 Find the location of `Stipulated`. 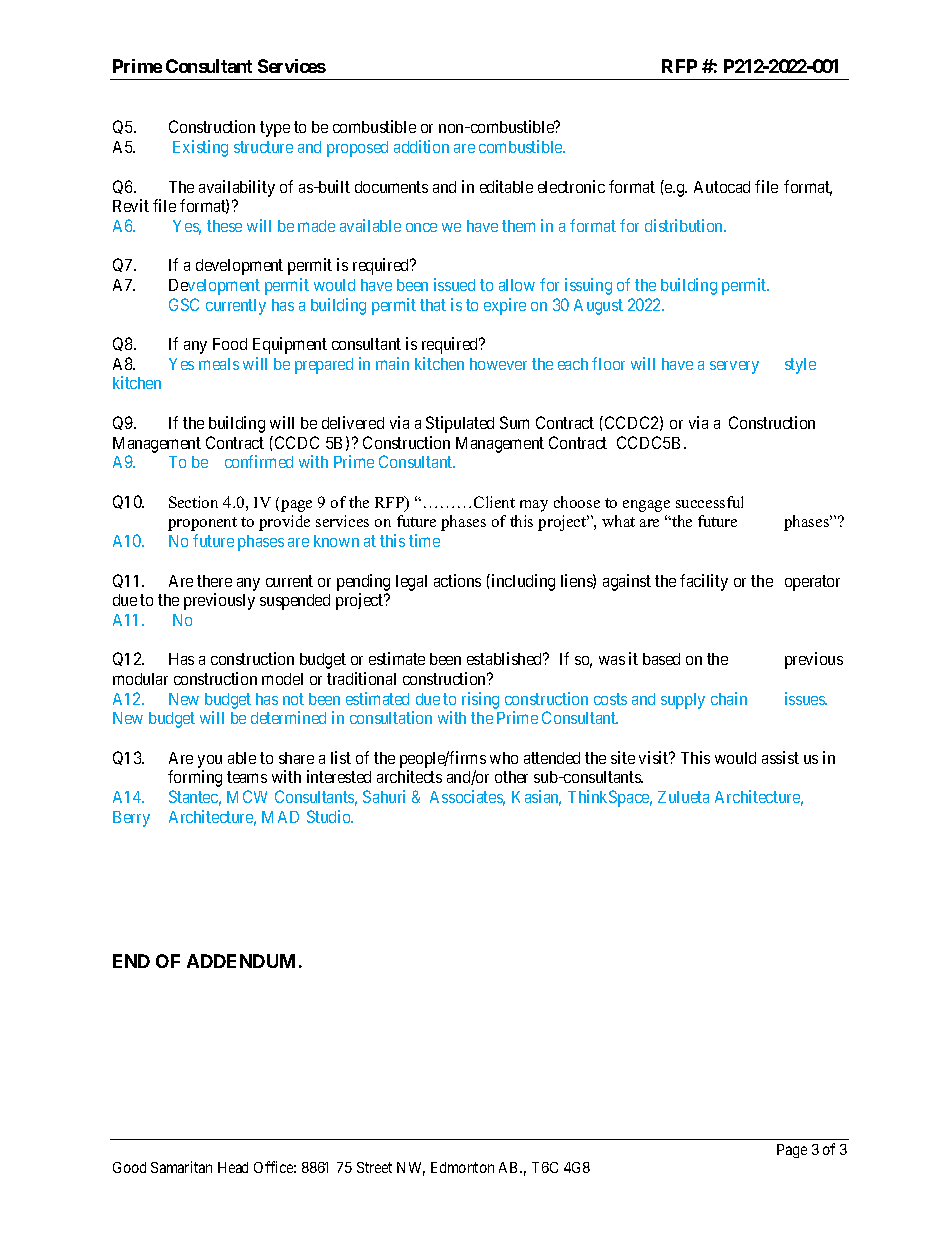

Stipulated is located at coordinates (460, 424).
